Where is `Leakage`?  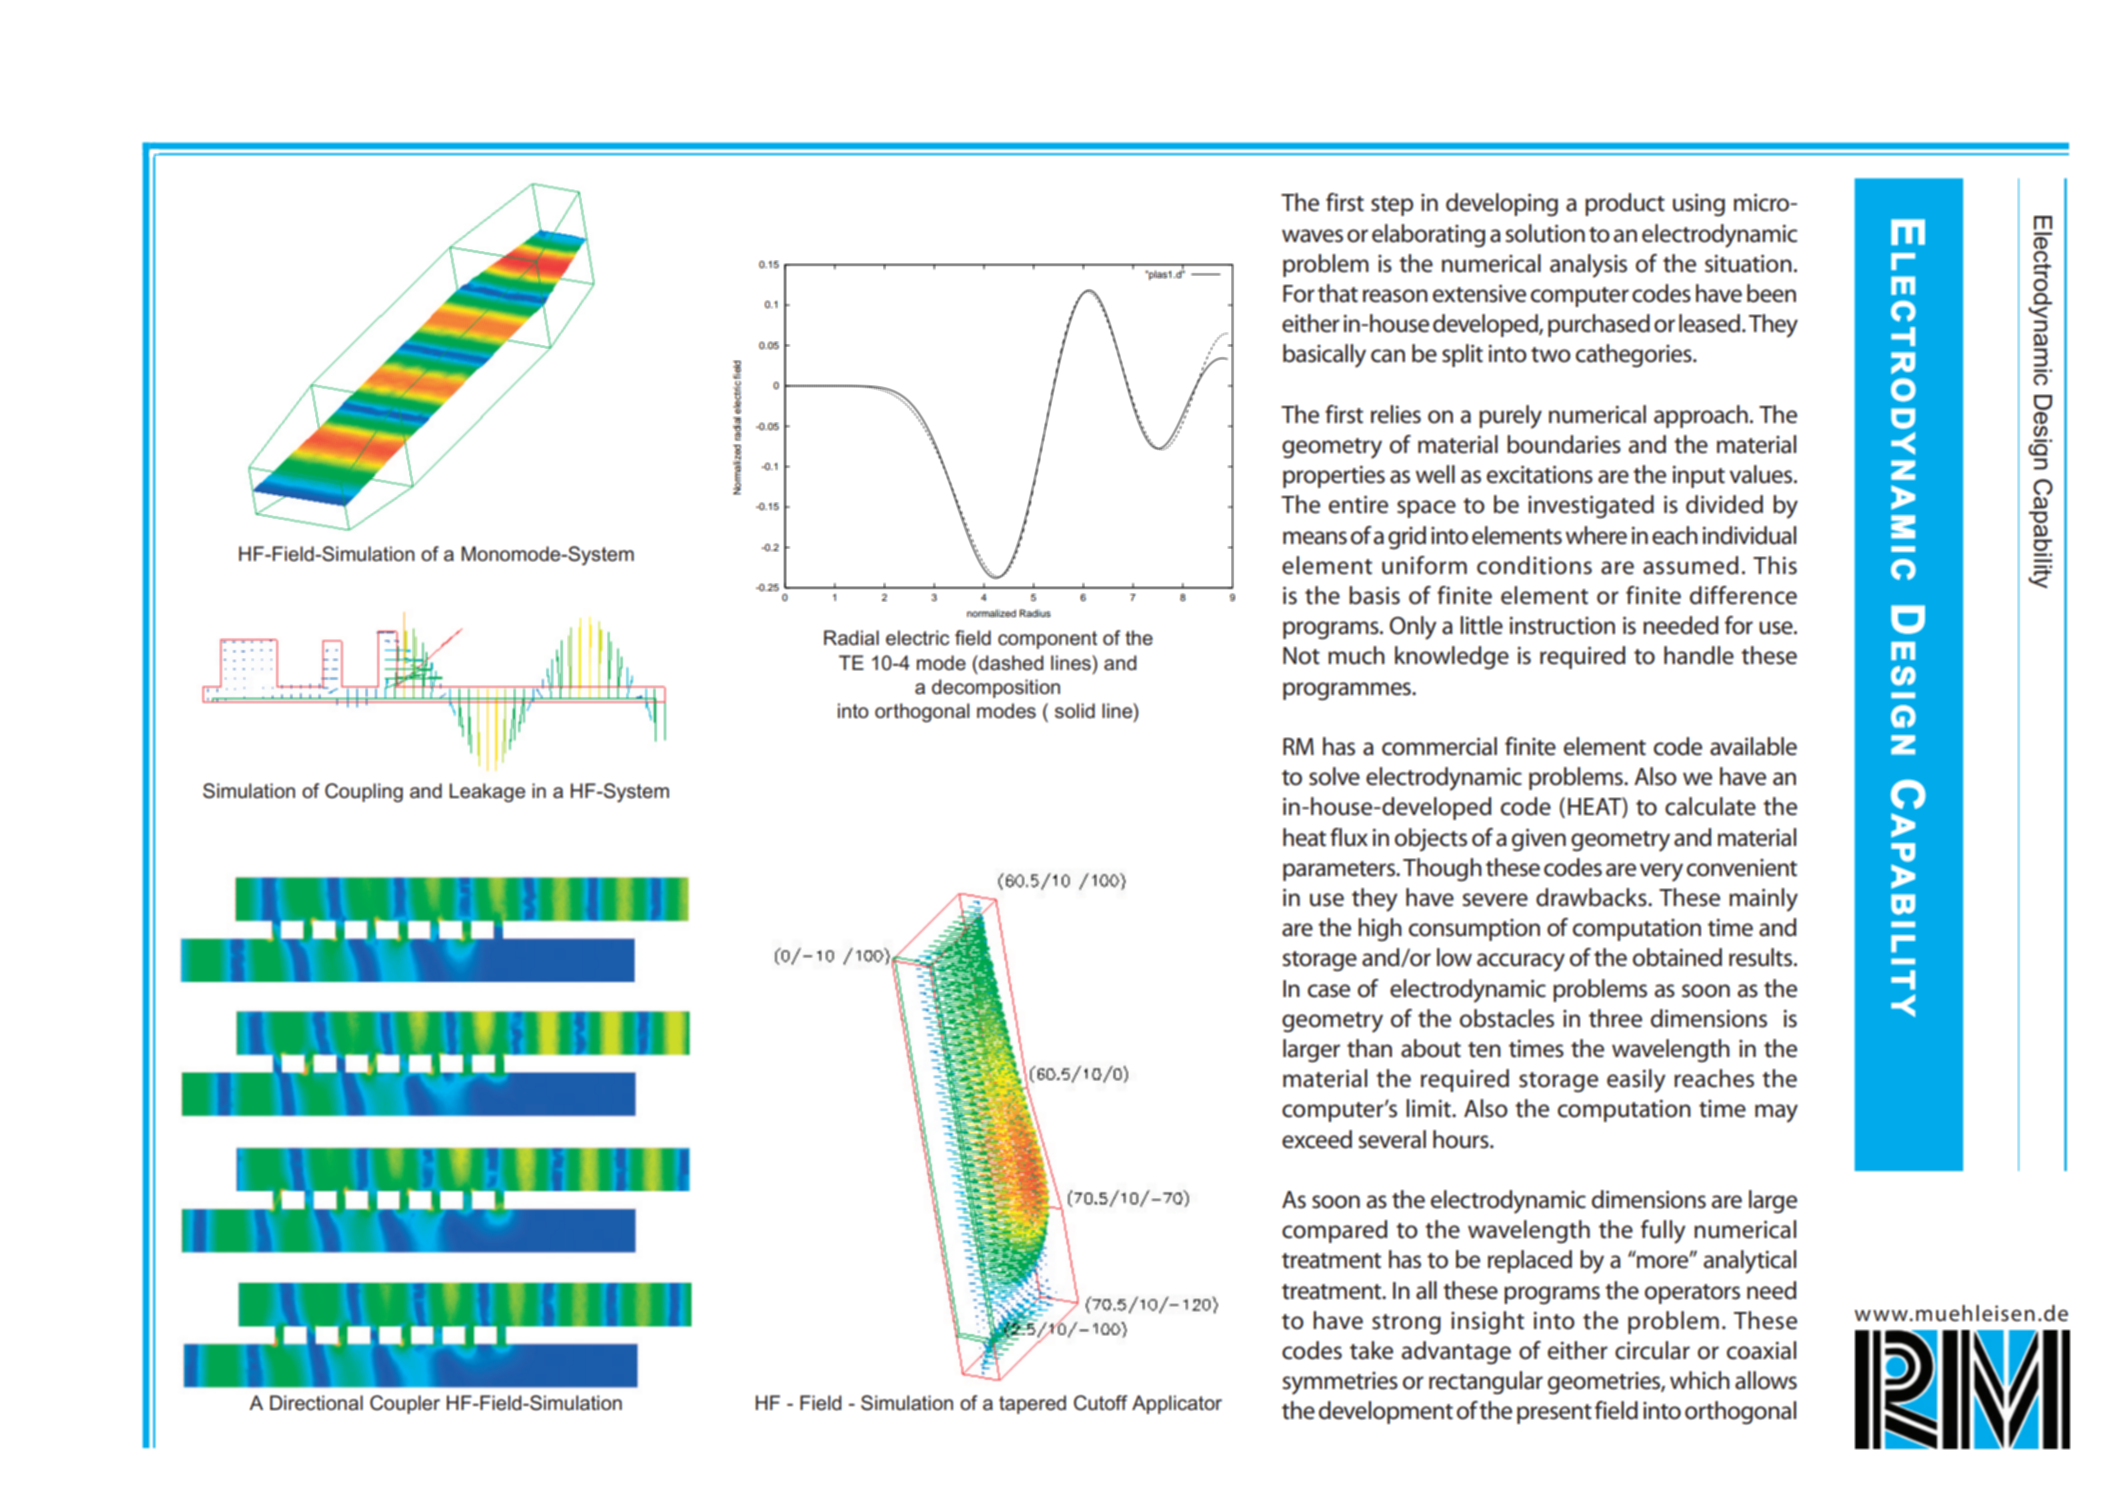 Leakage is located at coordinates (487, 793).
